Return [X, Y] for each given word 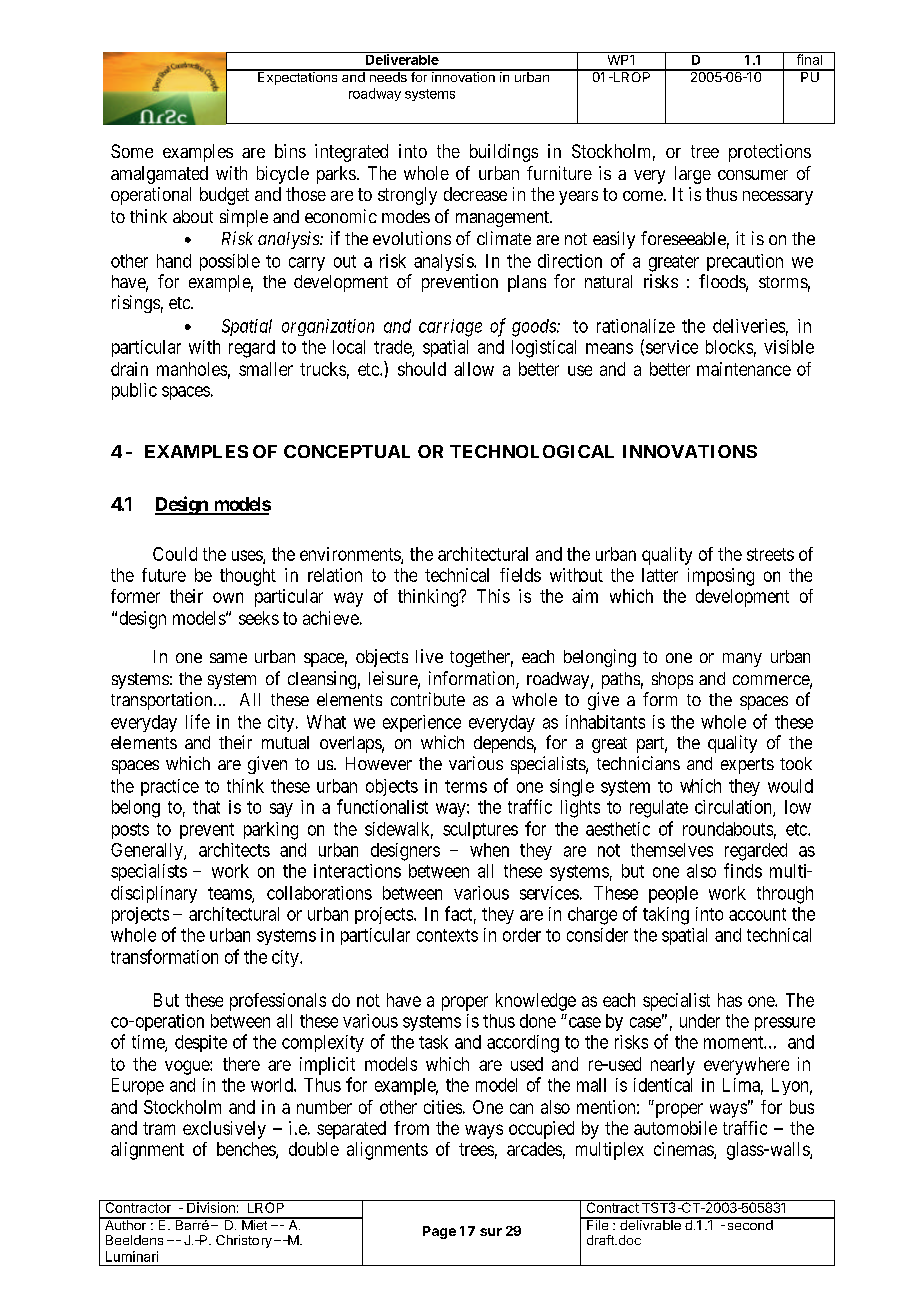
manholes [192, 369]
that [206, 807]
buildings [504, 153]
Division [211, 1206]
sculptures [480, 830]
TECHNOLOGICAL [532, 451]
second [750, 1224]
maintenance [744, 369]
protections [770, 153]
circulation [734, 808]
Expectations [298, 77]
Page [439, 1232]
